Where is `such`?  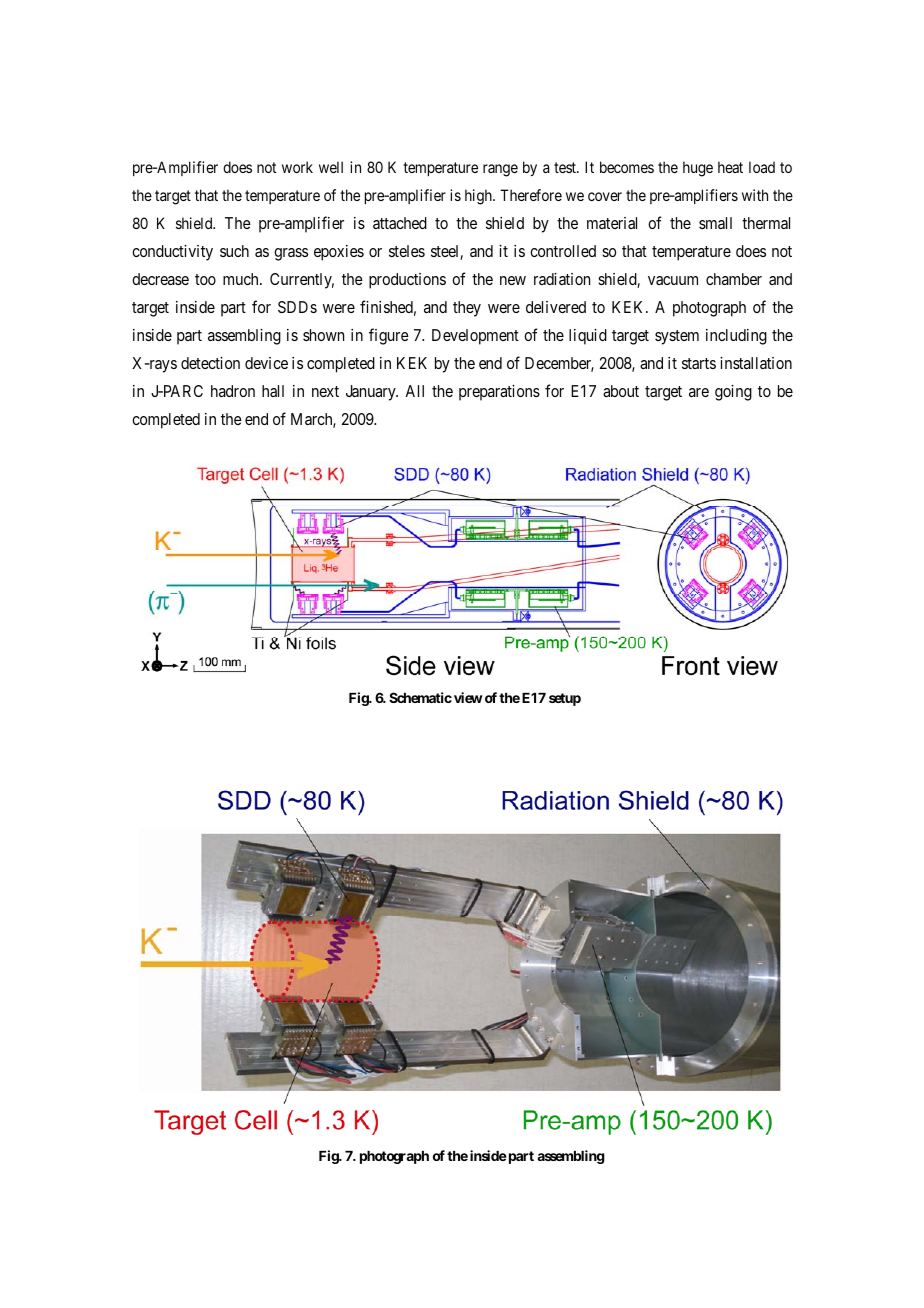
such is located at coordinates (234, 251).
